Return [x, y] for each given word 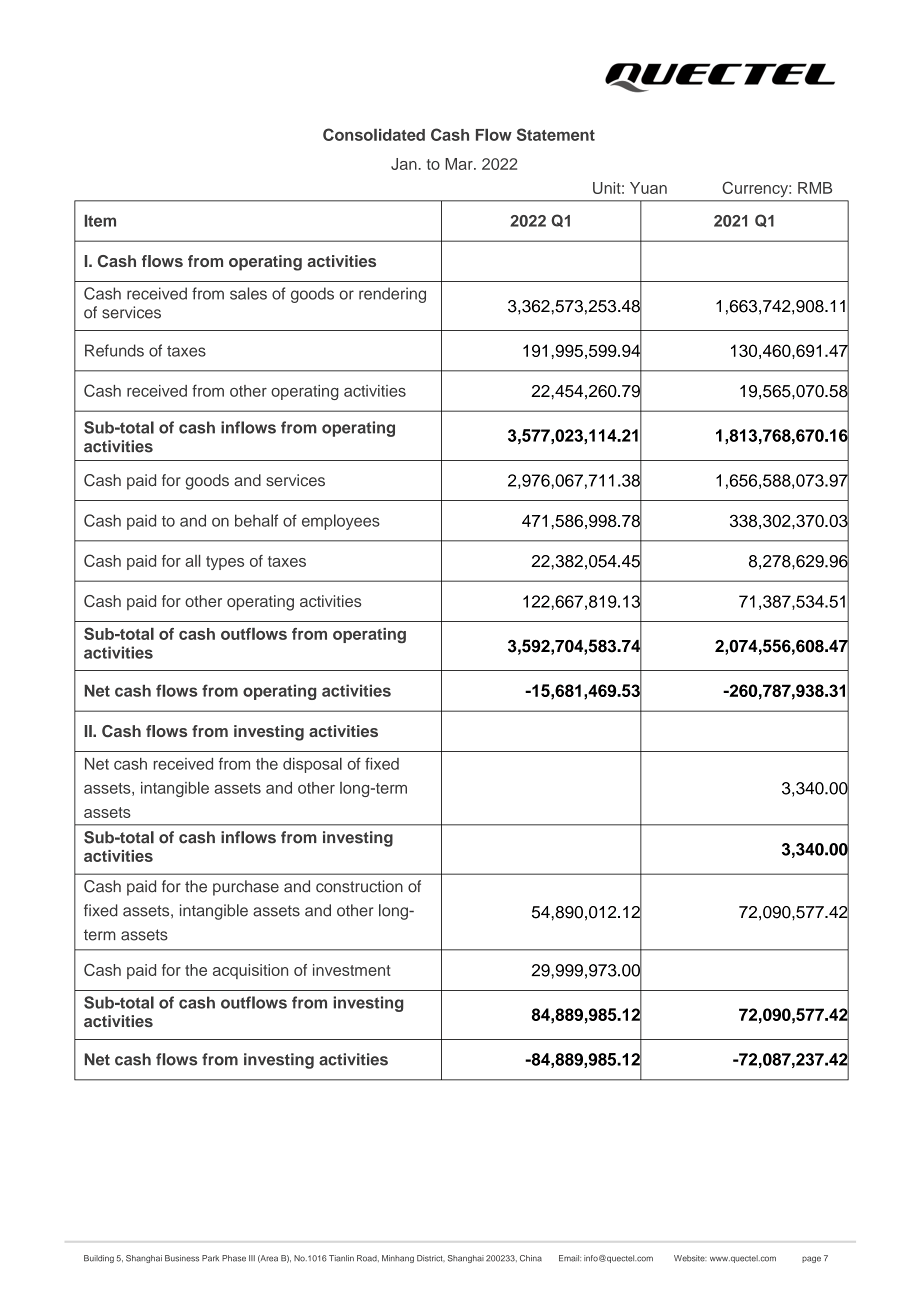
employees [341, 522]
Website [690, 1258]
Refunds [114, 350]
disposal [312, 765]
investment [352, 970]
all [192, 561]
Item [100, 221]
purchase [246, 888]
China [531, 1258]
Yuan [648, 188]
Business [182, 1258]
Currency [756, 189]
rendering [392, 295]
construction [359, 886]
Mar [460, 164]
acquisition [250, 971]
